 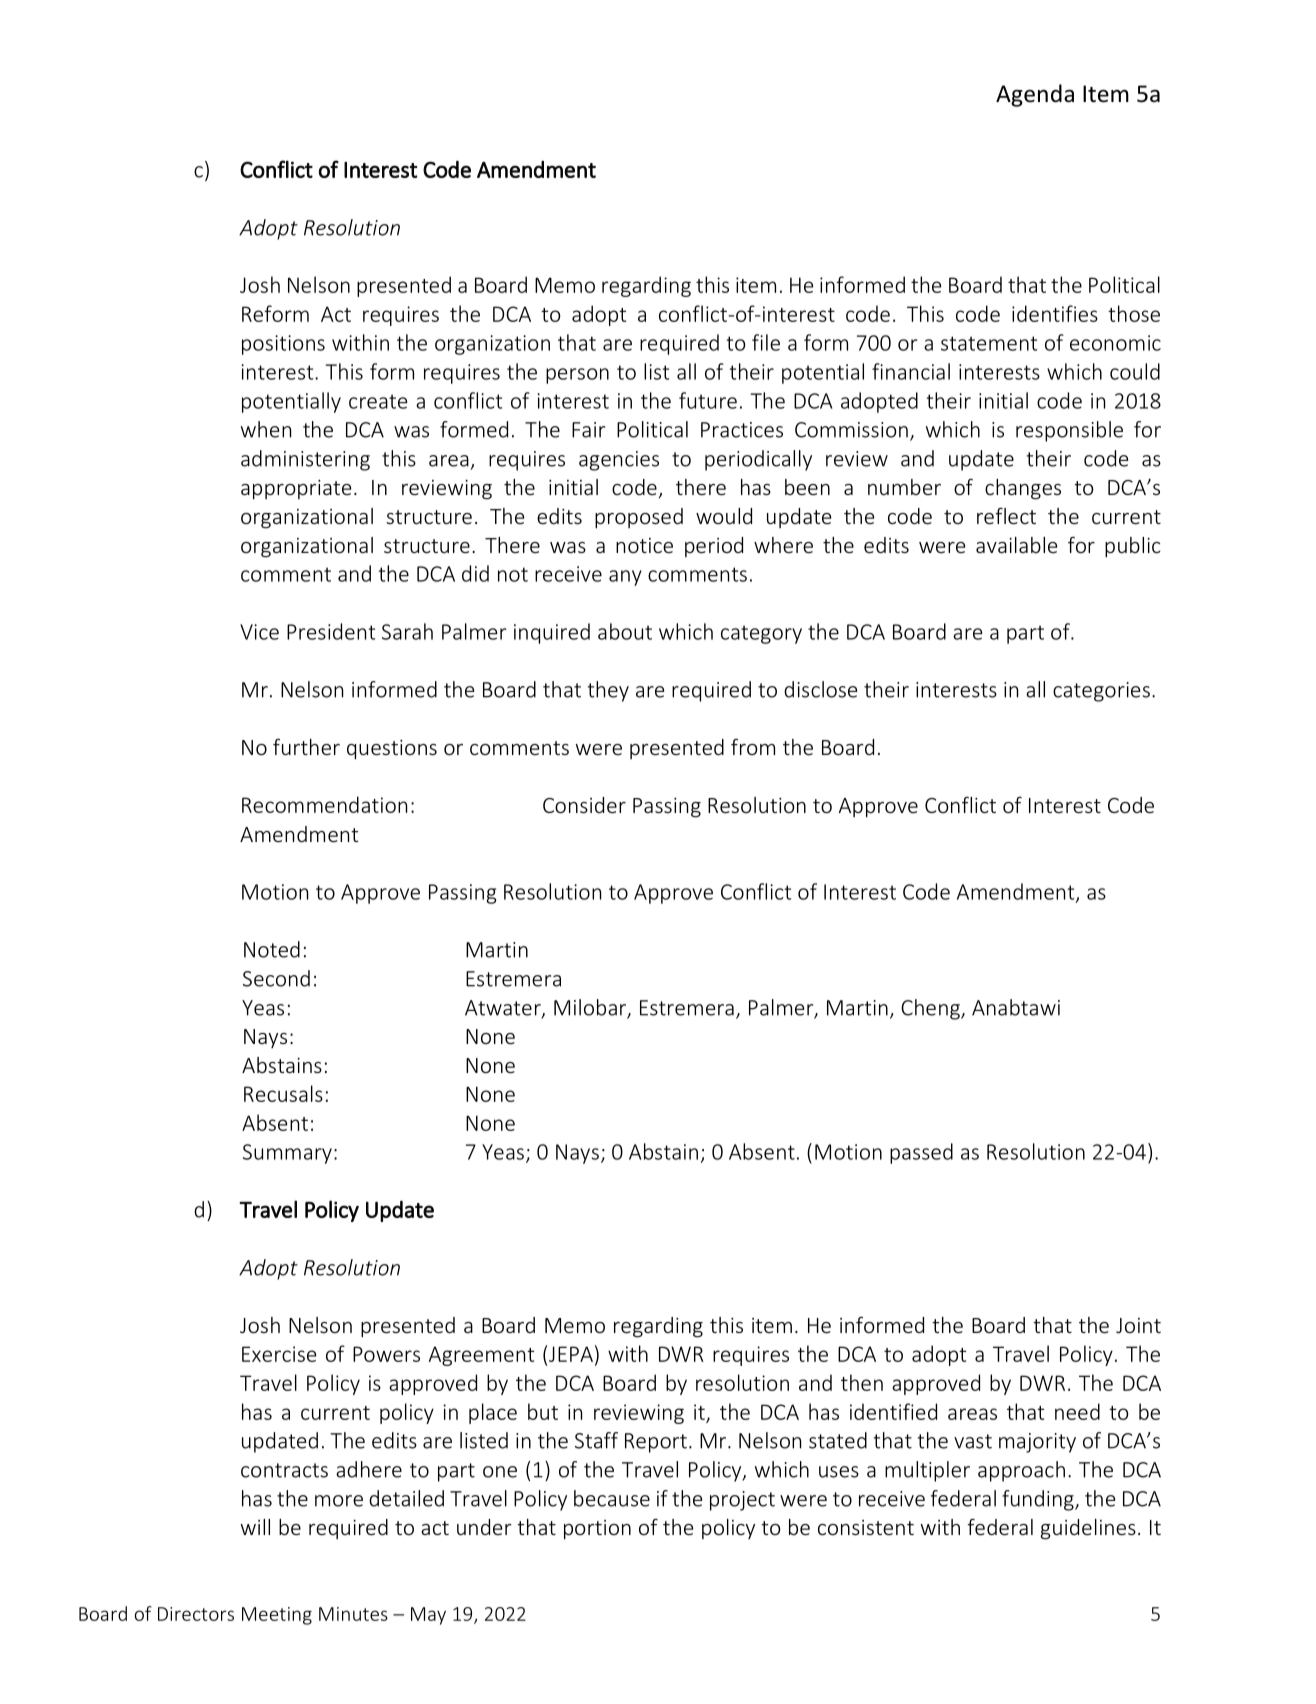 What do you see at coordinates (283, 345) in the screenshot?
I see `positions` at bounding box center [283, 345].
